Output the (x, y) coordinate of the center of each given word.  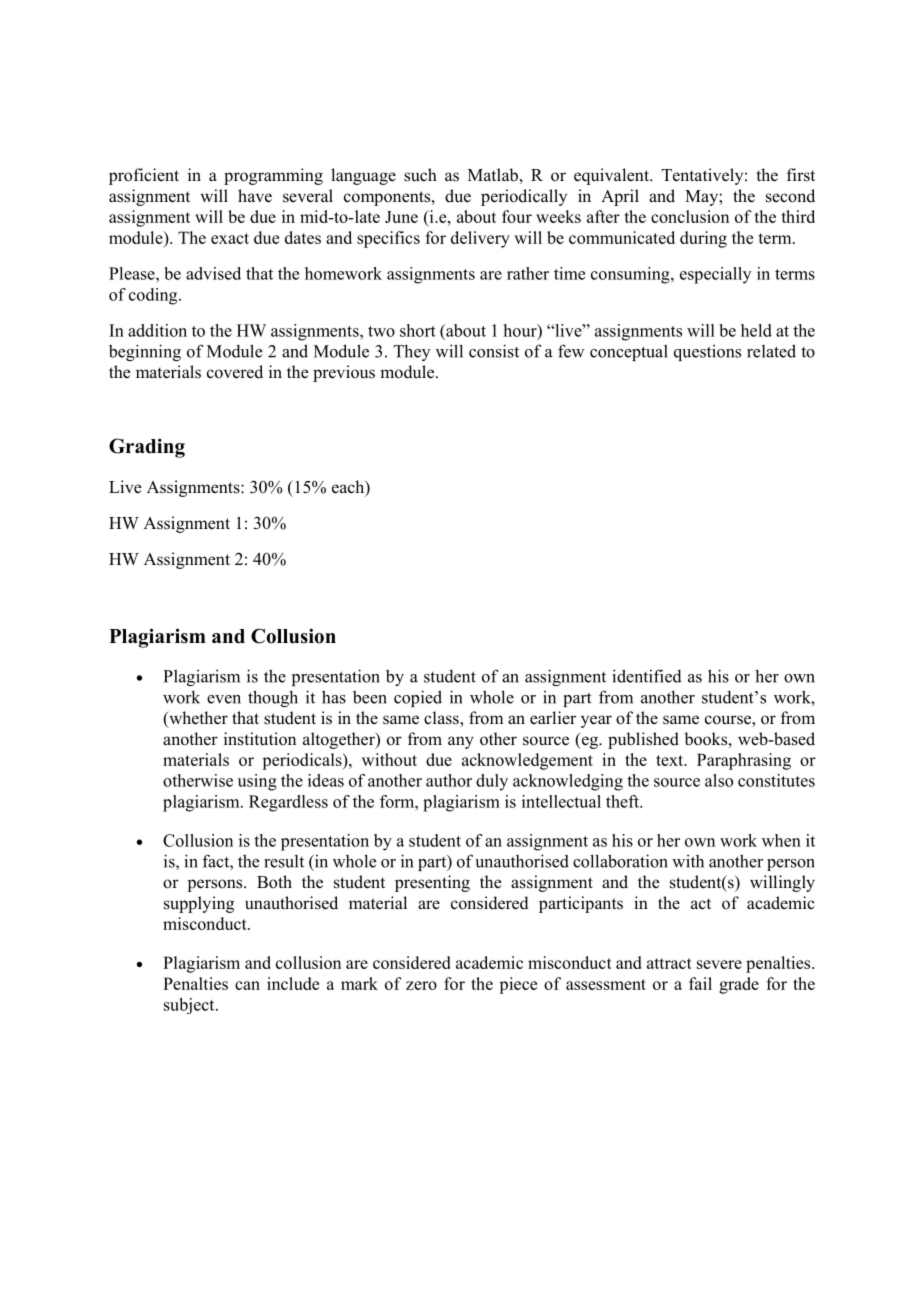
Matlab (493, 175)
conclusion (690, 216)
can (247, 985)
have (255, 196)
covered (235, 372)
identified (647, 676)
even (224, 699)
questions (707, 353)
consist (494, 351)
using (257, 782)
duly (492, 782)
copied (418, 698)
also (719, 780)
